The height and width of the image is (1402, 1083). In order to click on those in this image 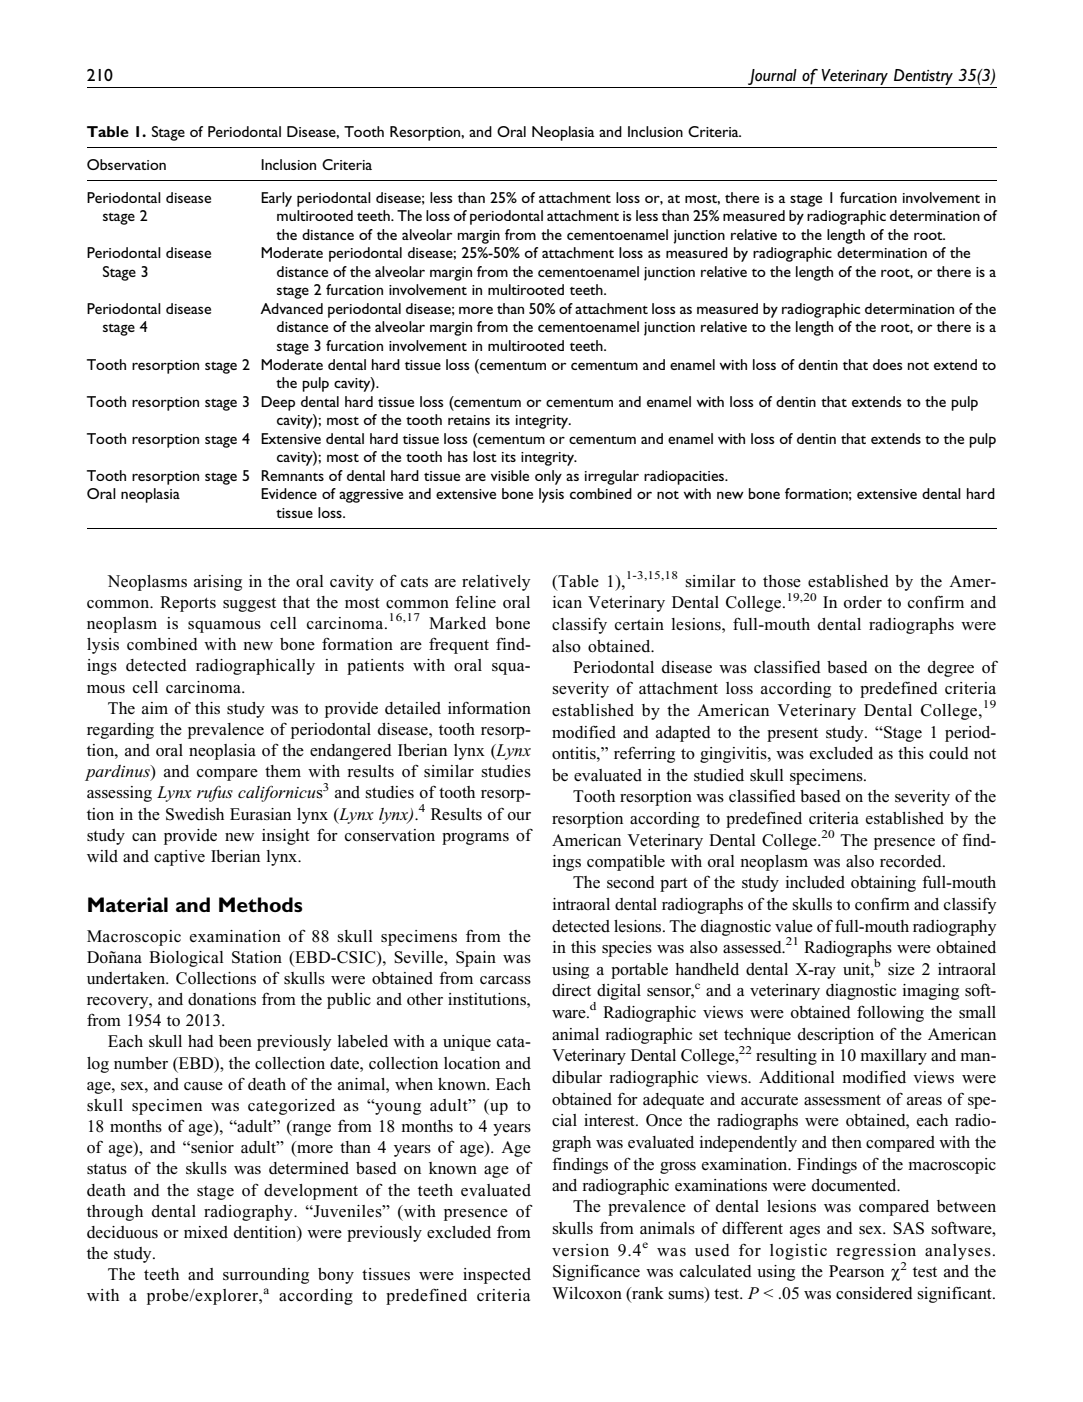, I will do `click(782, 581)`.
